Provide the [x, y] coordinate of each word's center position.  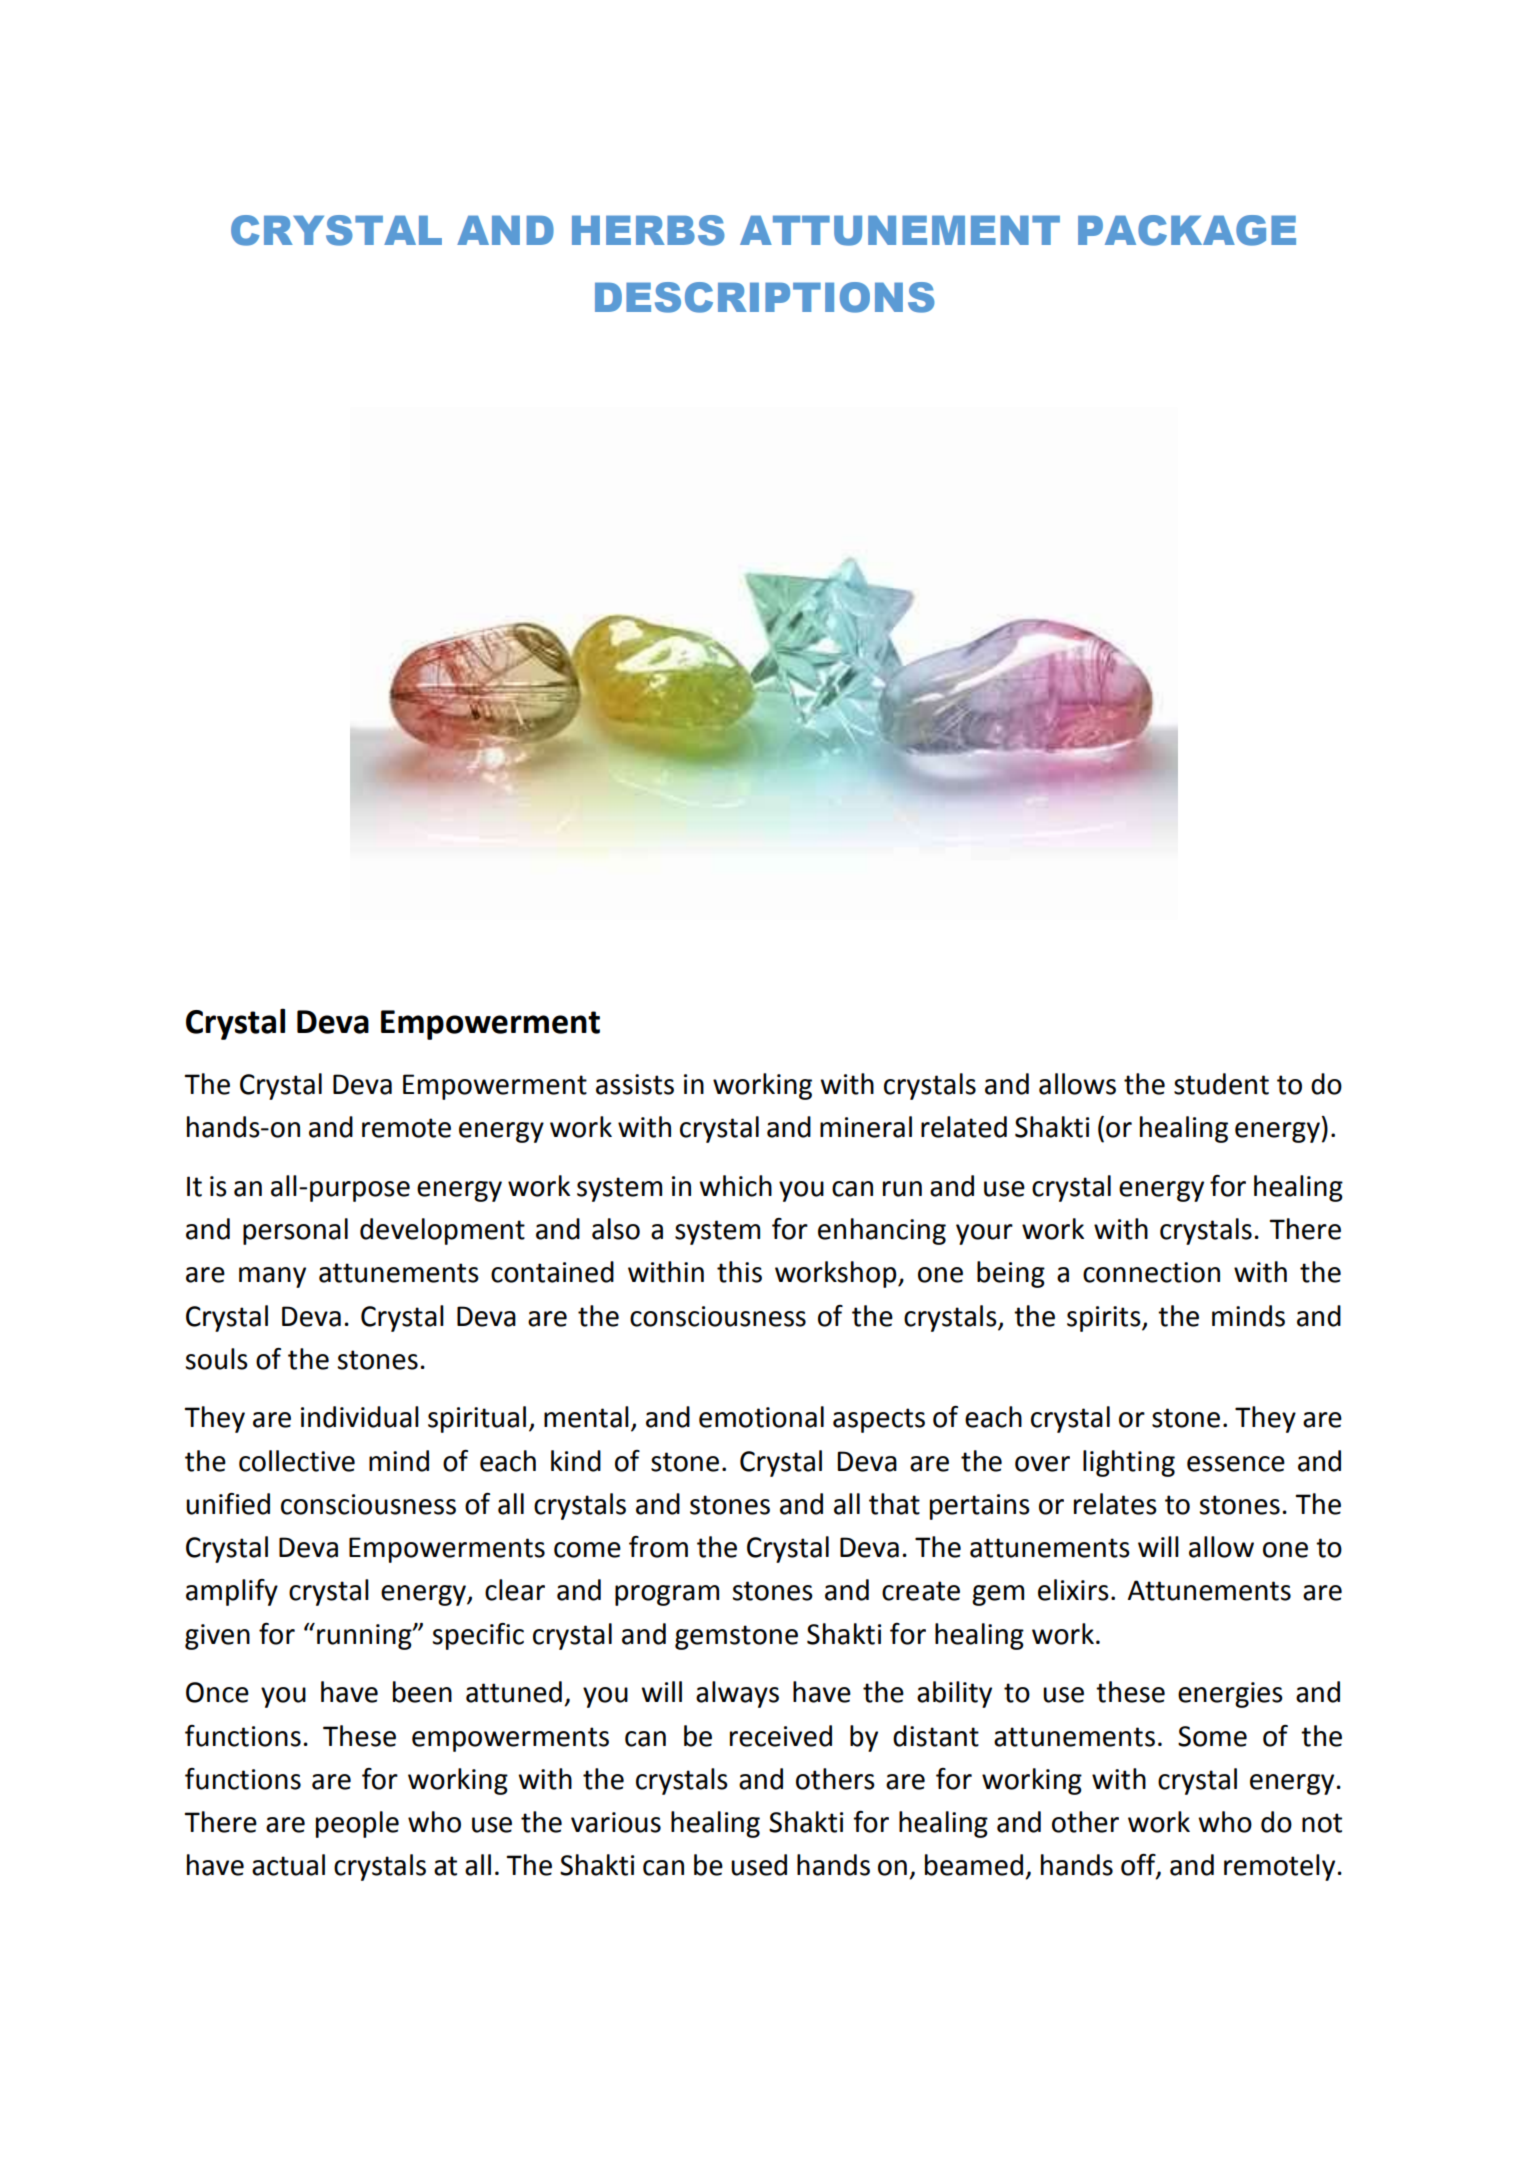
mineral [866, 1127]
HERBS [648, 230]
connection [1151, 1272]
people [357, 1824]
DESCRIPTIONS [765, 297]
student [1221, 1084]
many [272, 1277]
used [759, 1865]
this [739, 1272]
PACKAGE [1187, 230]
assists [635, 1084]
